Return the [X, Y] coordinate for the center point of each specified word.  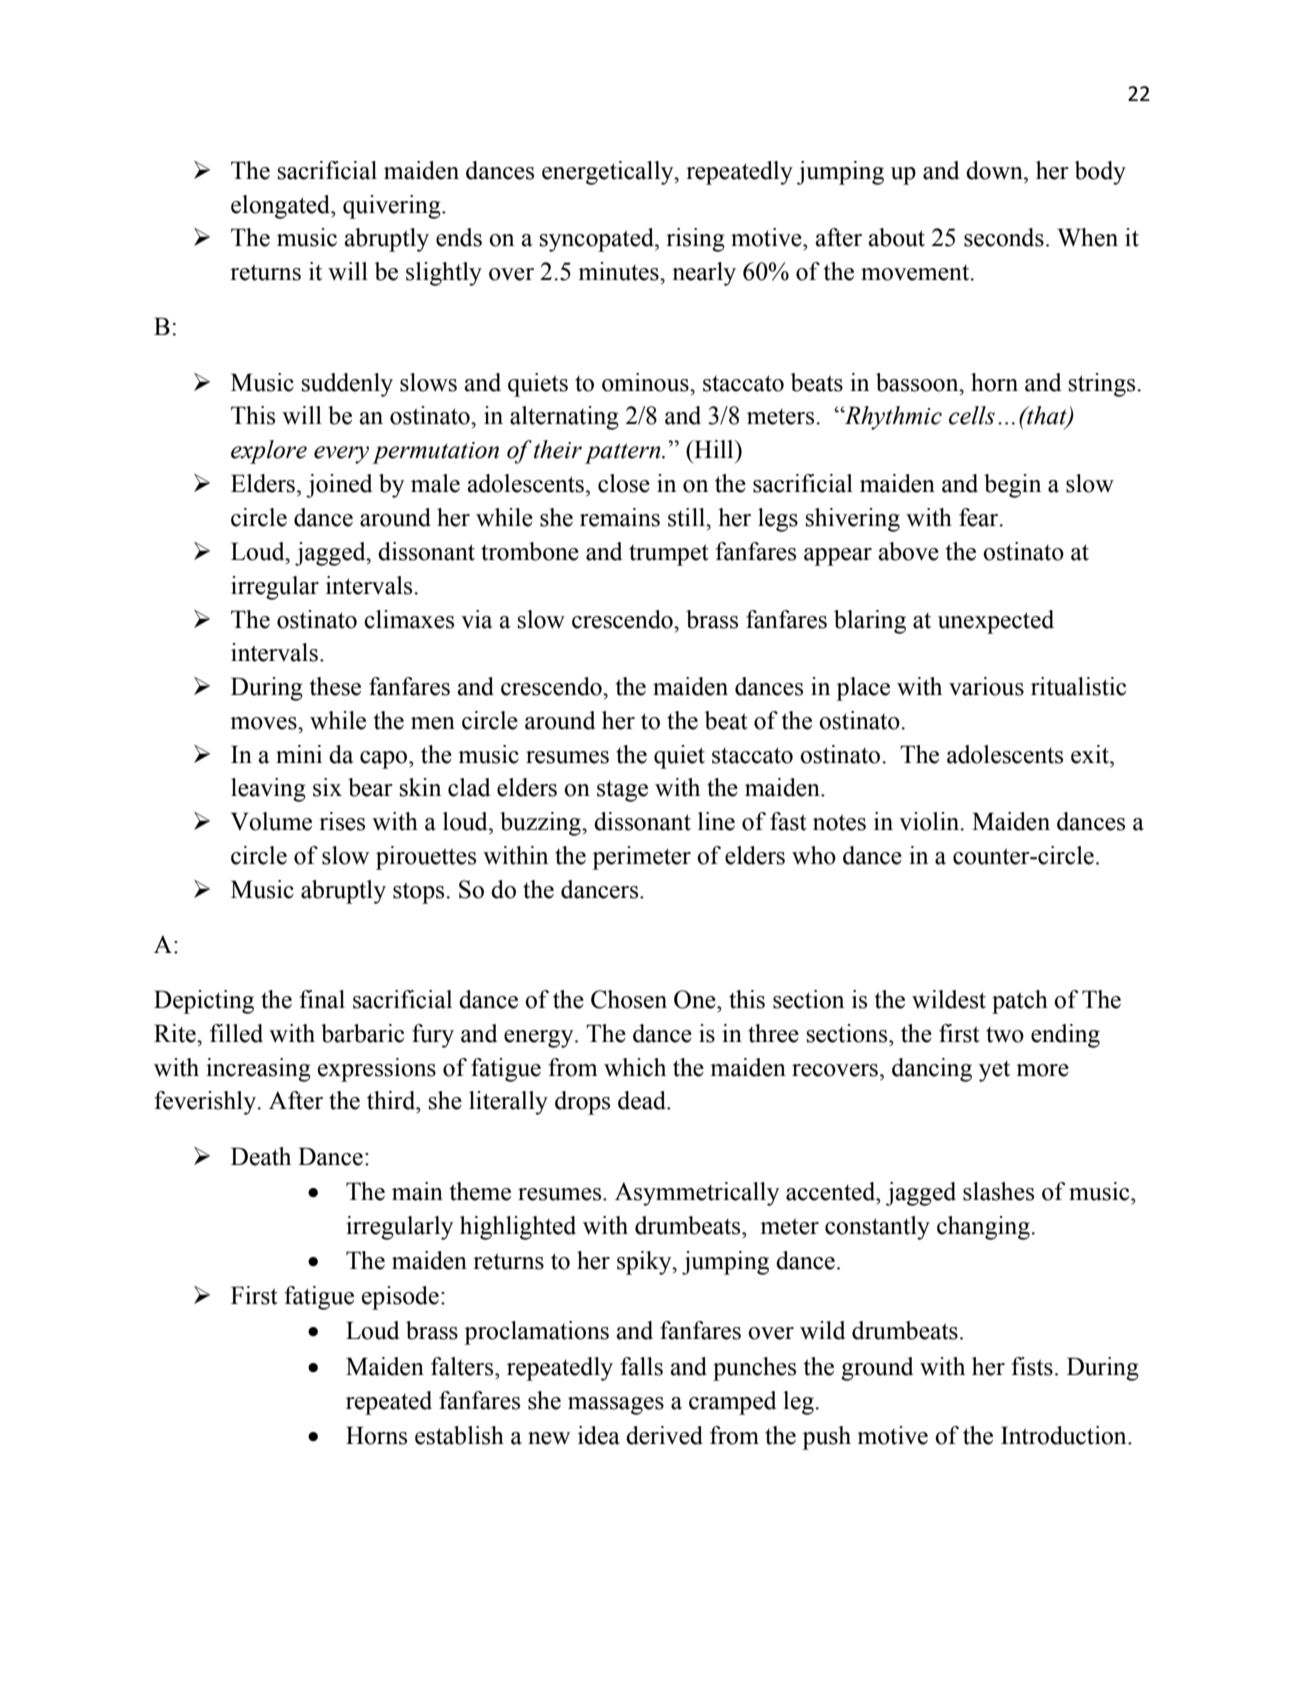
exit [1091, 754]
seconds [1004, 237]
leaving [268, 790]
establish [459, 1435]
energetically [609, 173]
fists [1032, 1366]
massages [616, 1406]
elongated [282, 207]
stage [622, 791]
